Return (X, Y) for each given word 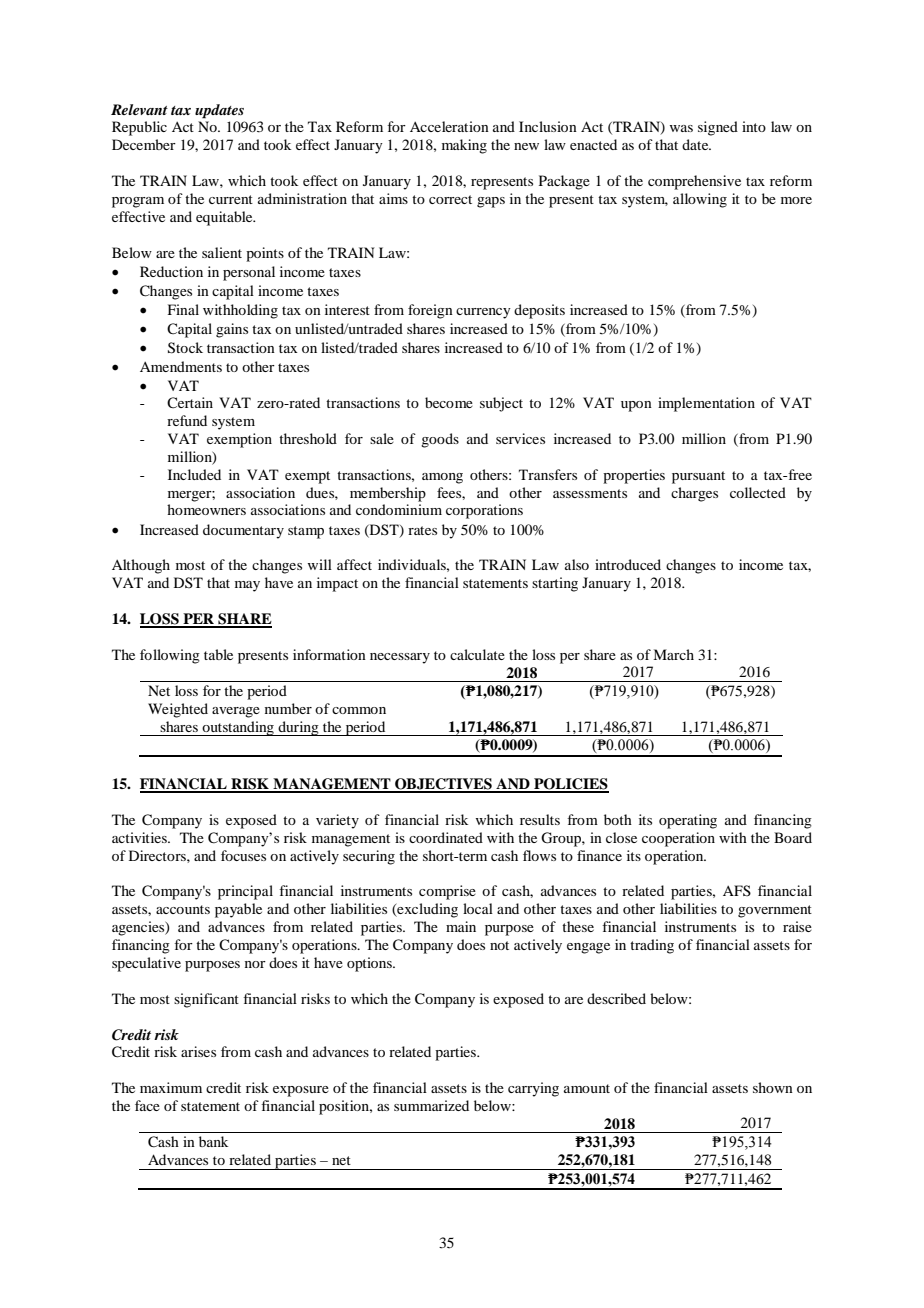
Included (194, 474)
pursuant (698, 477)
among (442, 478)
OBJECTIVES (443, 785)
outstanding (238, 728)
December (144, 144)
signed (718, 128)
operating (688, 821)
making (464, 146)
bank (213, 1141)
